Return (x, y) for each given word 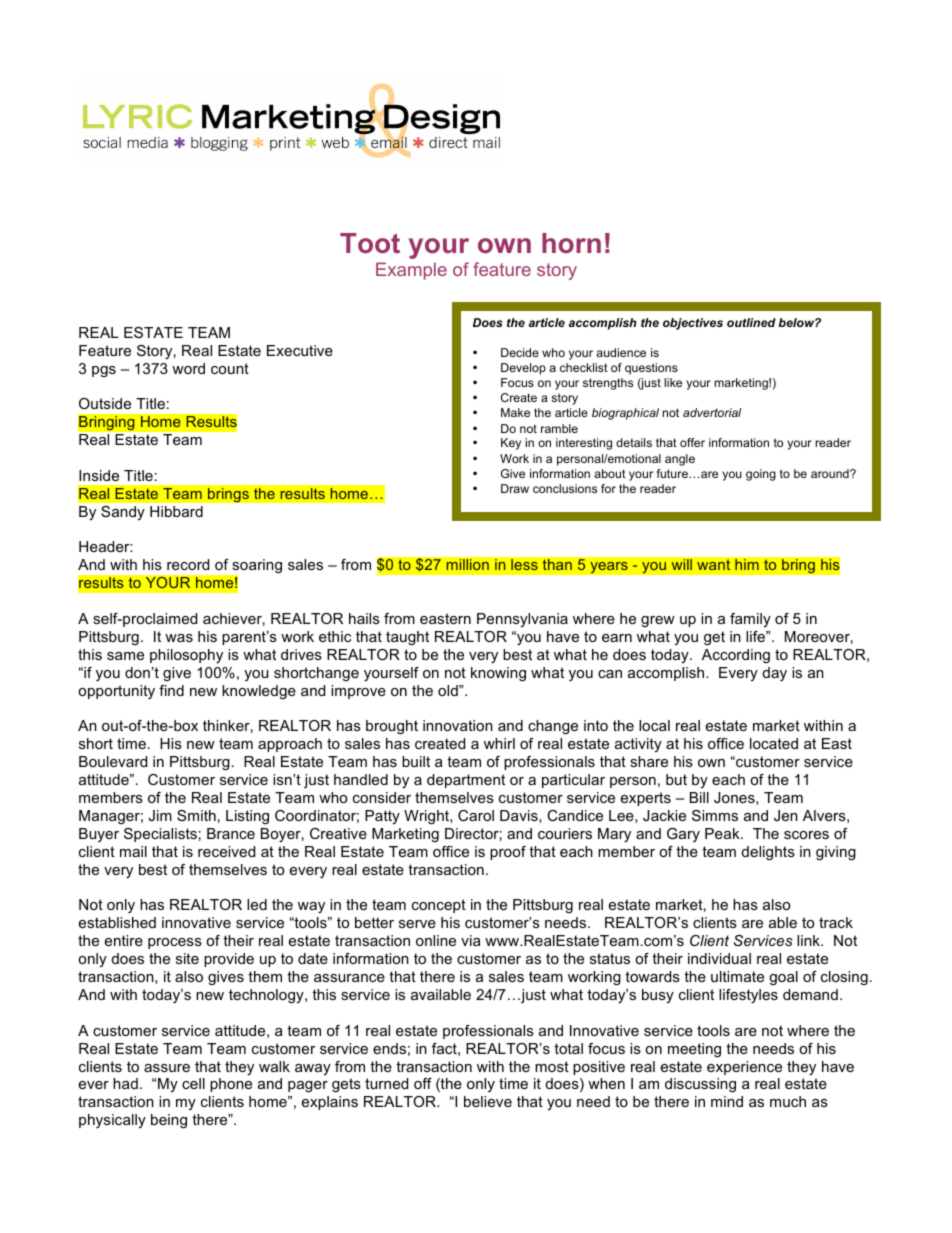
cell (193, 1083)
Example (411, 271)
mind (727, 1101)
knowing (498, 674)
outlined (751, 322)
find (171, 690)
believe (488, 1101)
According (736, 656)
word (188, 368)
